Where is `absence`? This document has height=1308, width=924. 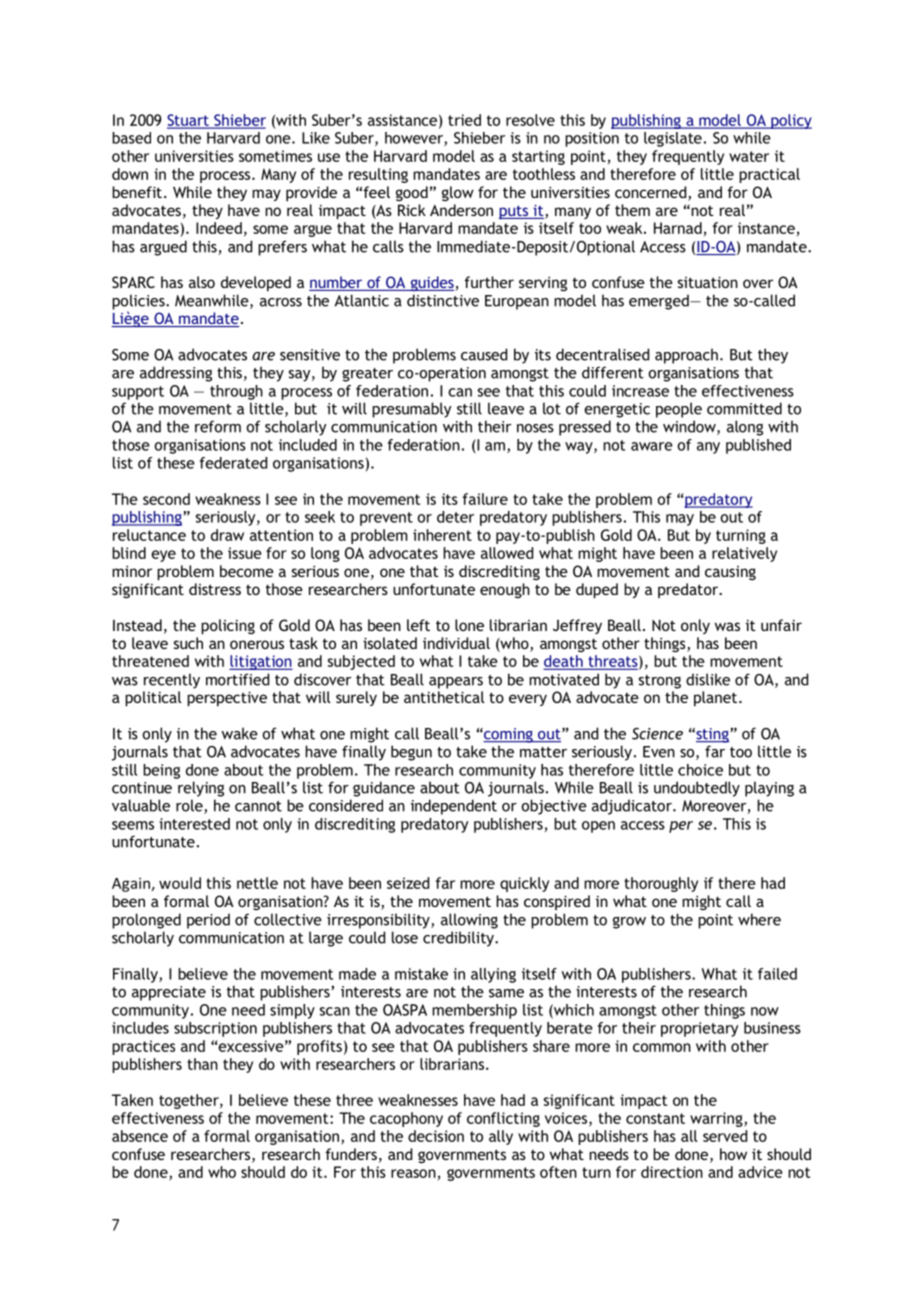
absence is located at coordinates (140, 1136).
